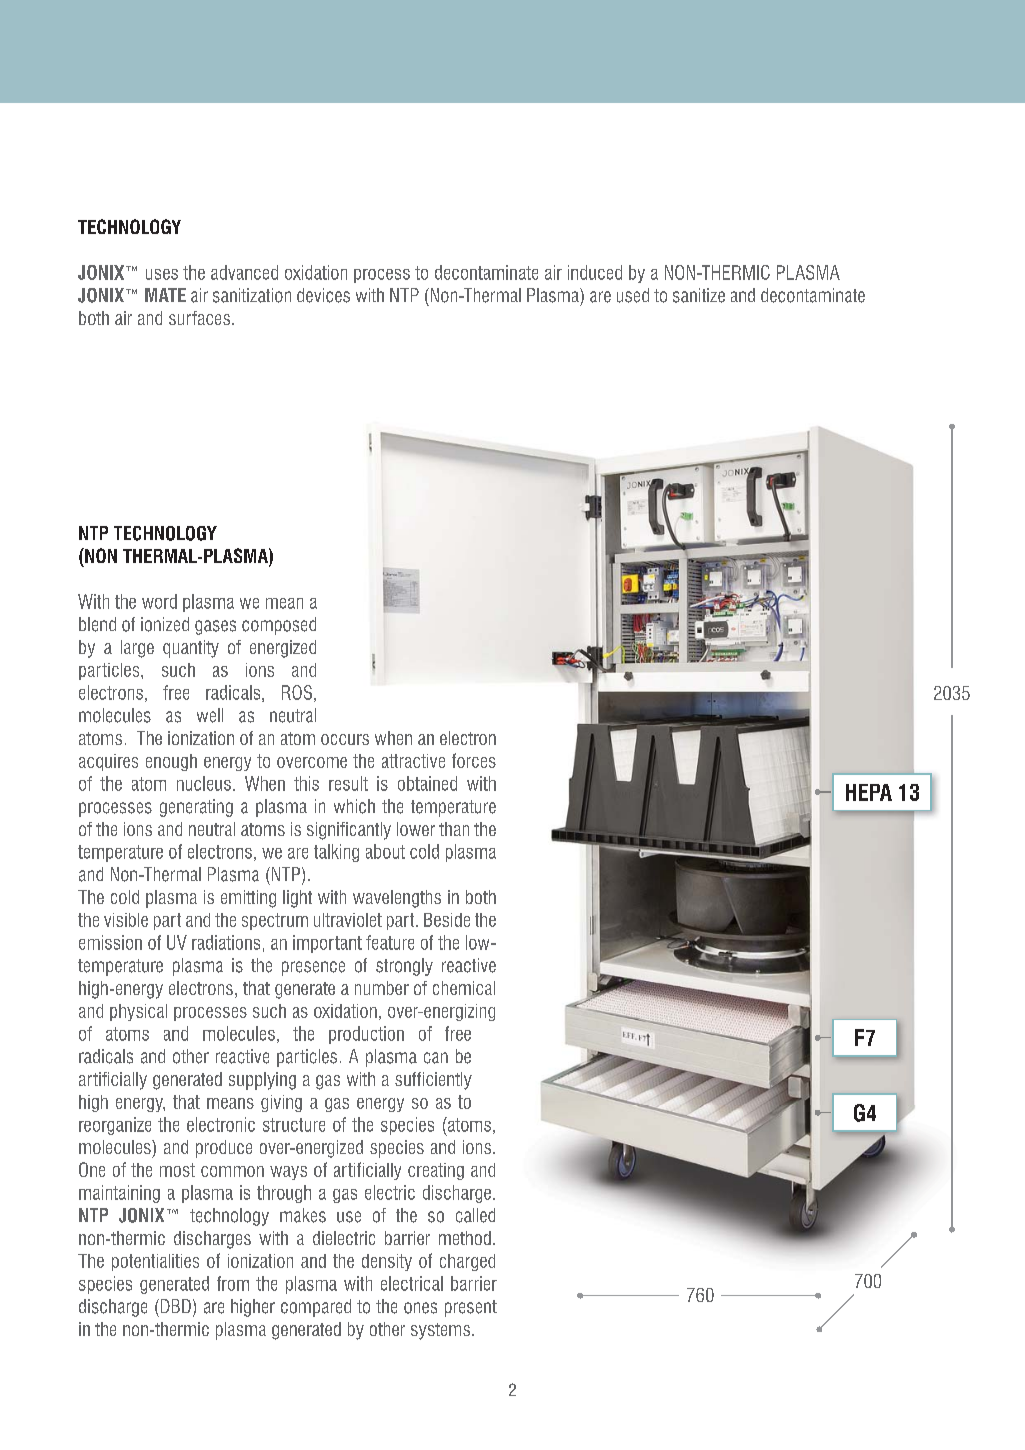  I want to click on quantity, so click(191, 649).
